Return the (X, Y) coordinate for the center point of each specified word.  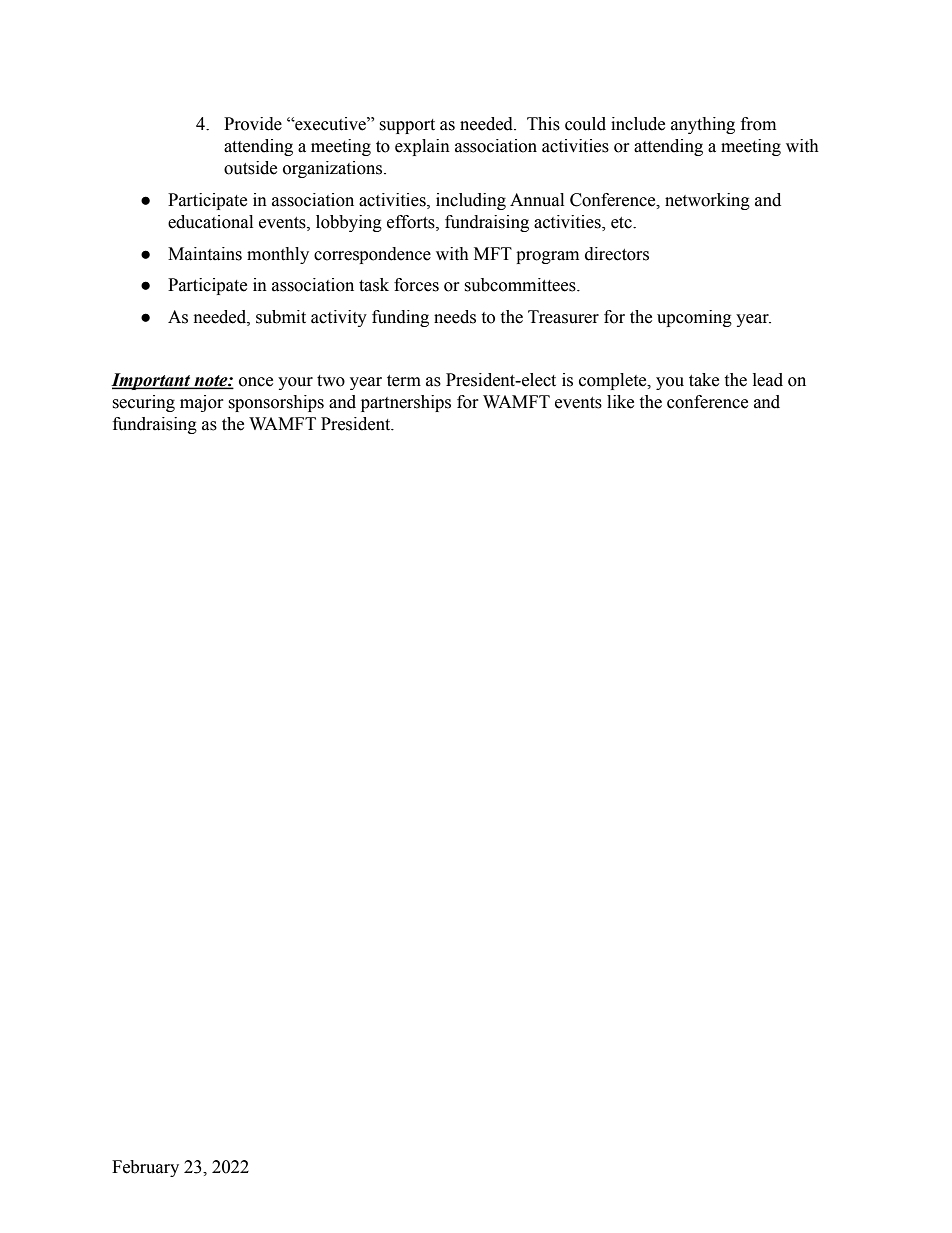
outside (250, 168)
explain (422, 147)
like (620, 402)
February (145, 1168)
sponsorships (276, 403)
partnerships (406, 403)
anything (703, 125)
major (202, 403)
